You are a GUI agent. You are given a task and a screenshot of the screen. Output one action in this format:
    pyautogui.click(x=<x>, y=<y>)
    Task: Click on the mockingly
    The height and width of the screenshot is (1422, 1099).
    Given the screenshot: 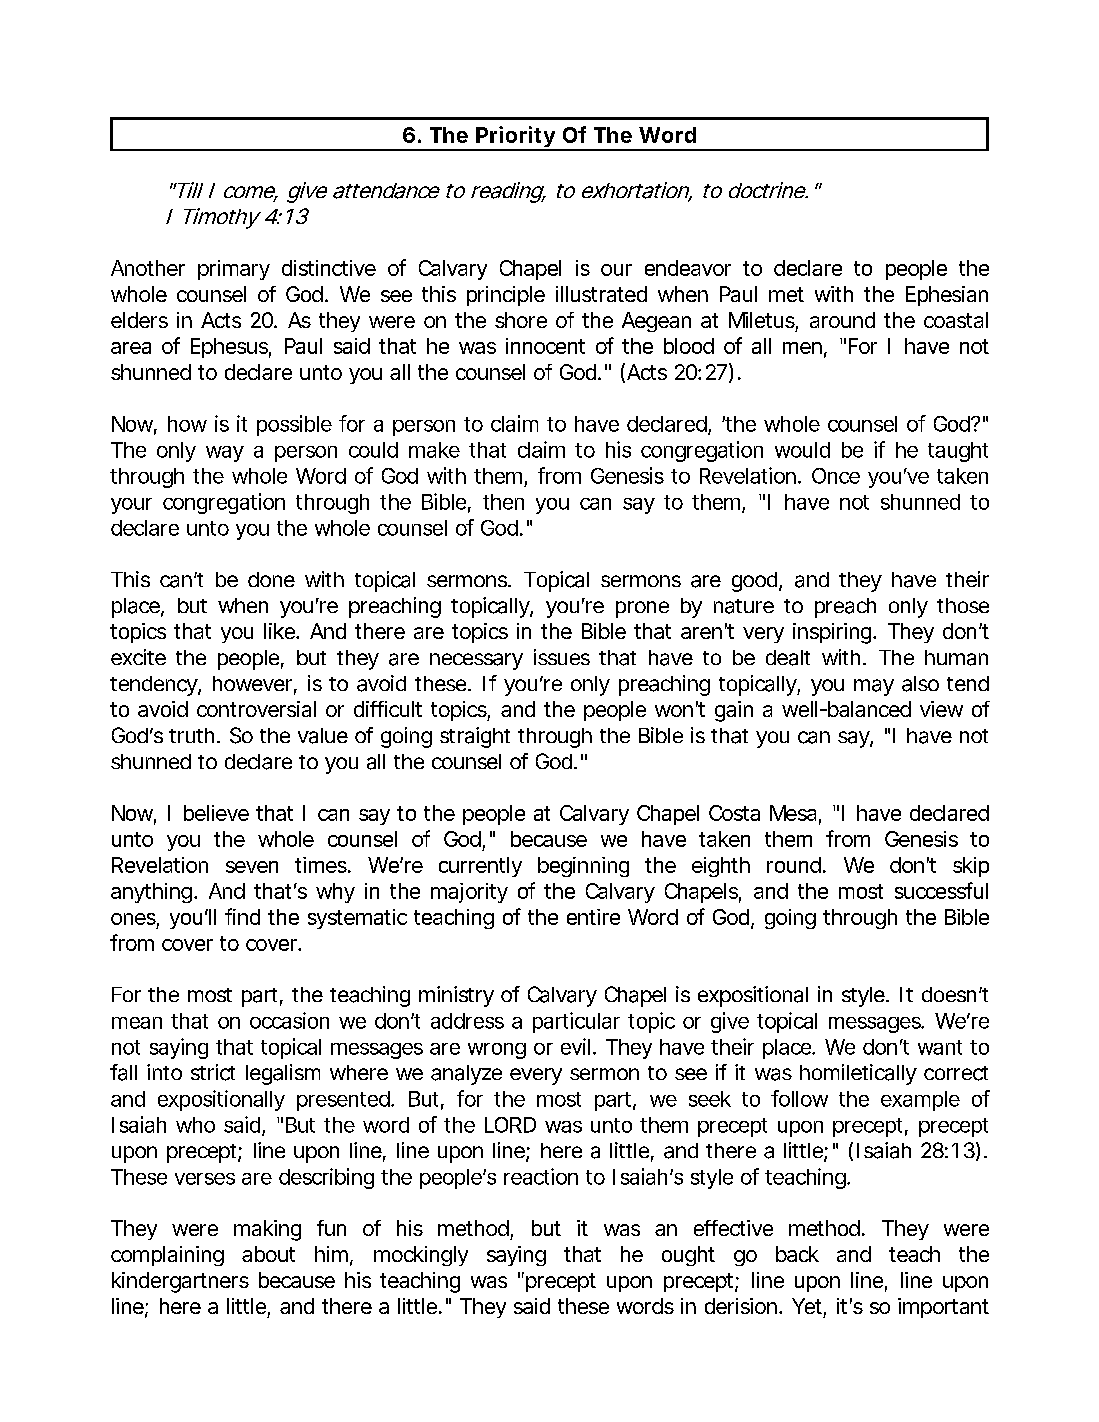 What is the action you would take?
    pyautogui.click(x=421, y=1256)
